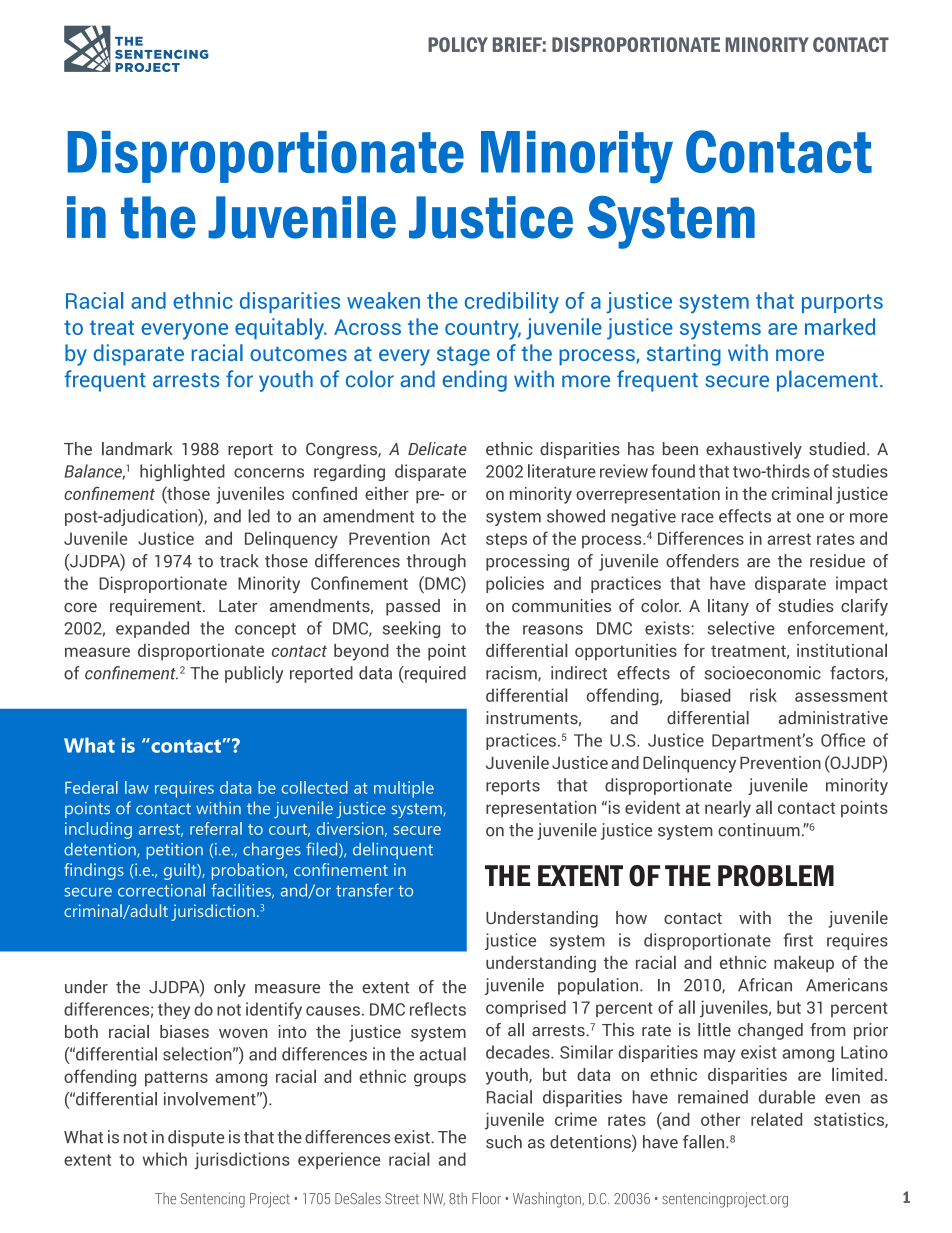 This document has height=1233, width=952. What do you see at coordinates (512, 302) in the document?
I see `credibility` at bounding box center [512, 302].
